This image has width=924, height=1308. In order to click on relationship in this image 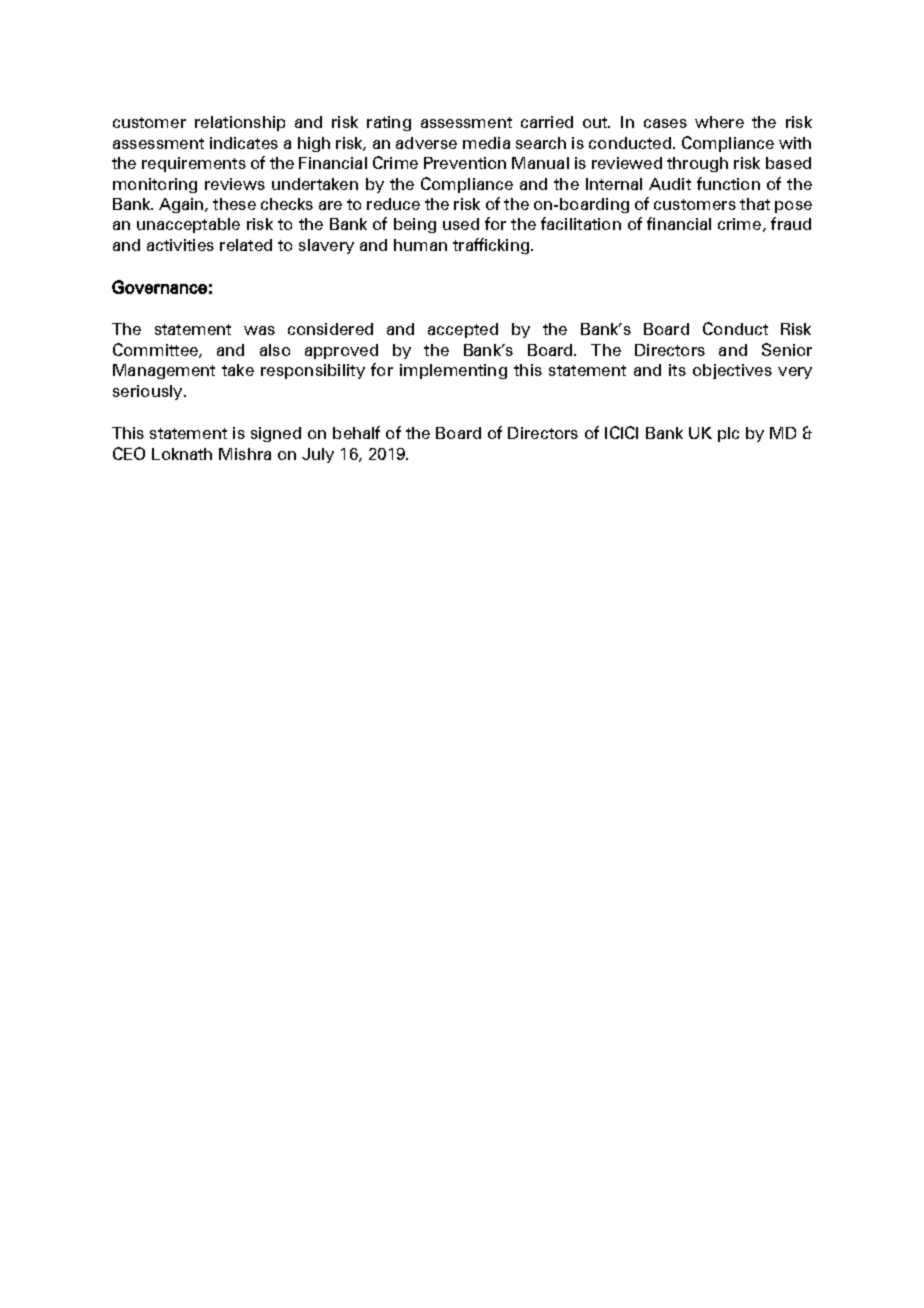, I will do `click(240, 123)`.
